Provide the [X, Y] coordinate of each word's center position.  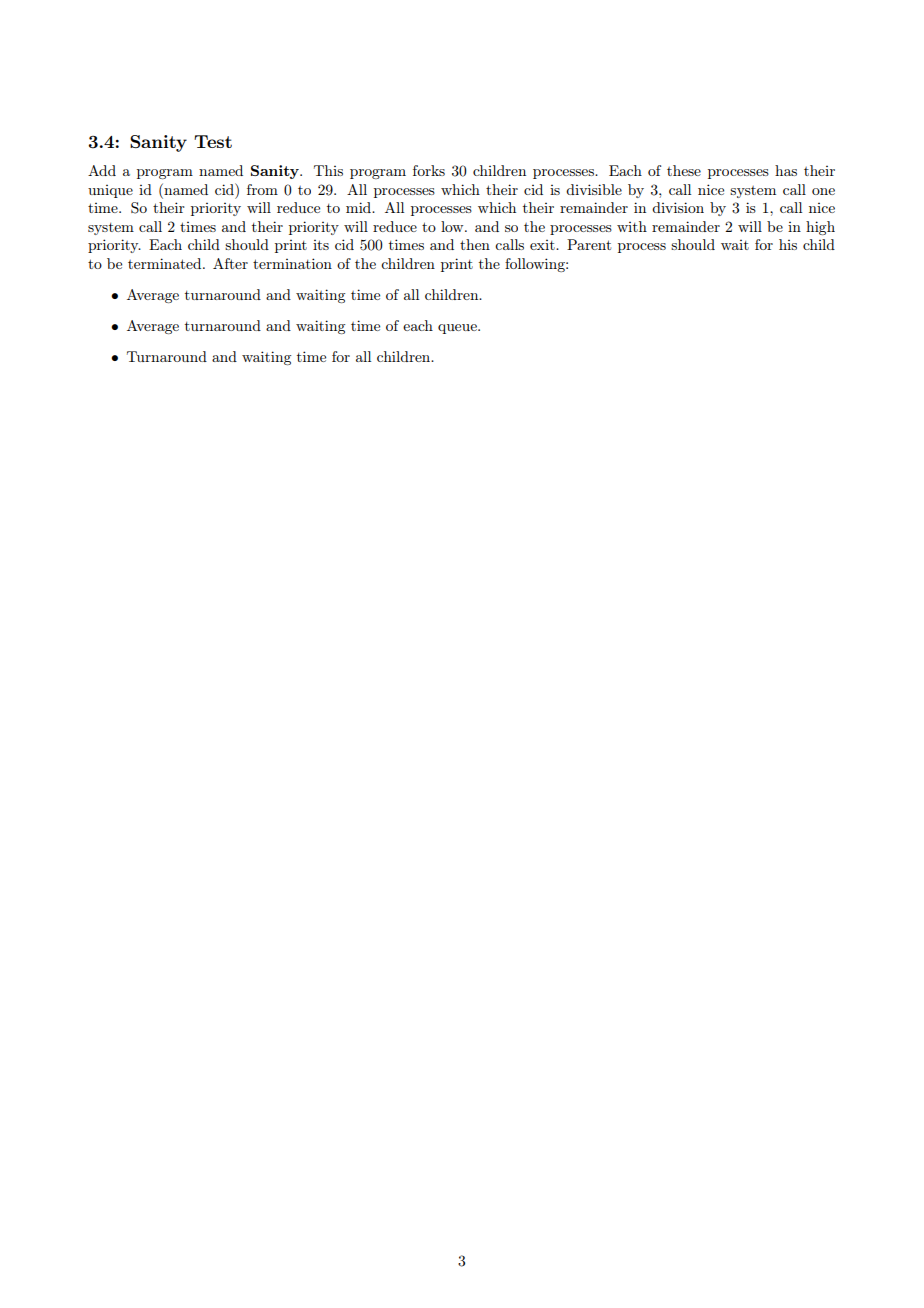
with [632, 226]
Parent [589, 244]
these [684, 170]
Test [213, 141]
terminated [166, 263]
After [230, 263]
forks [429, 170]
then [475, 244]
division [678, 207]
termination [292, 263]
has [786, 170]
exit [543, 245]
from [262, 189]
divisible [594, 189]
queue [458, 329]
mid [360, 207]
